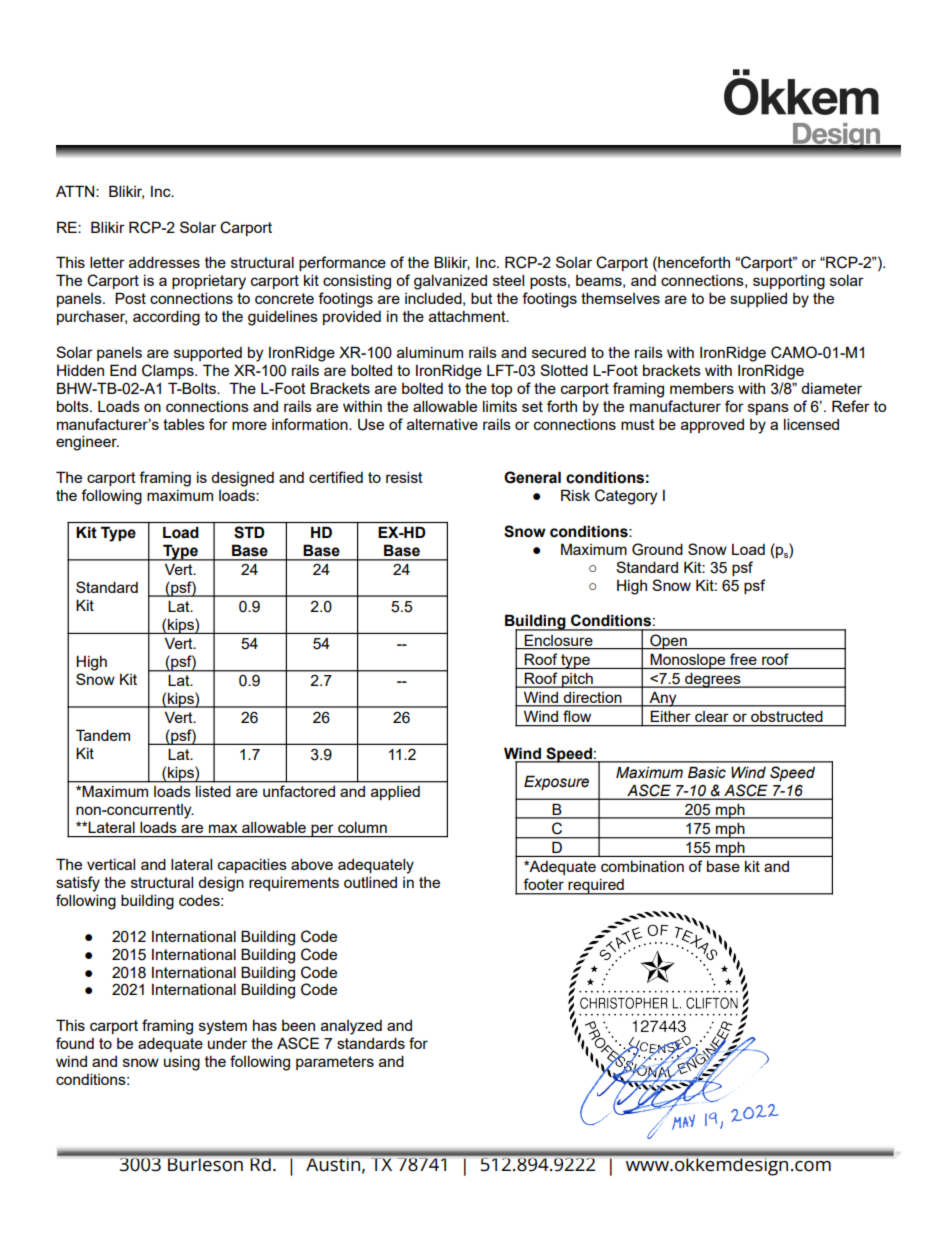 The image size is (952, 1233). I want to click on galvanized, so click(450, 282).
